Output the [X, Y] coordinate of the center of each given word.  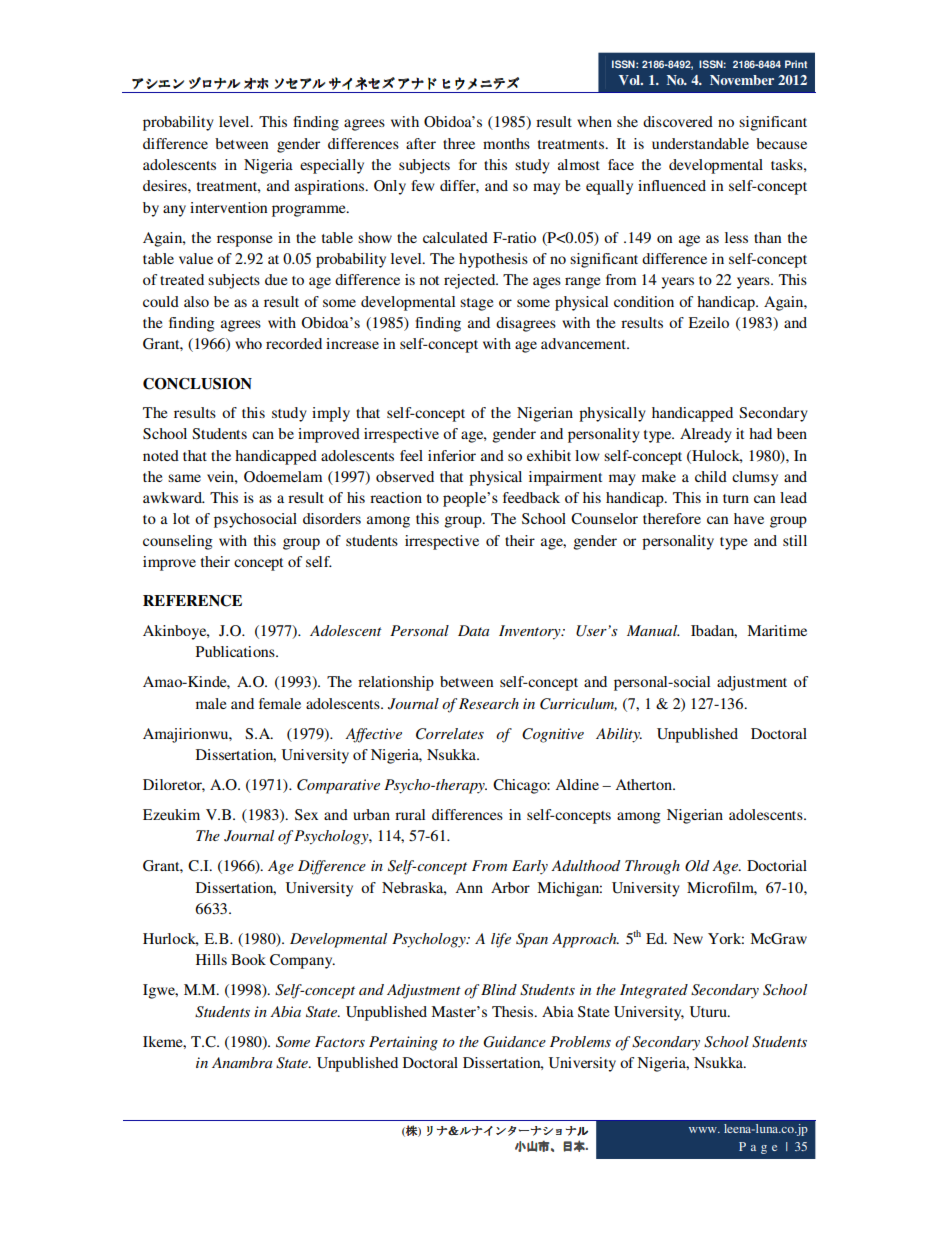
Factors [340, 1041]
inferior [452, 455]
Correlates [450, 734]
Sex [306, 814]
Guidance [514, 1042]
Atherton [644, 784]
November [742, 80]
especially [332, 166]
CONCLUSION [197, 384]
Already [706, 435]
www [704, 1130]
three [459, 143]
